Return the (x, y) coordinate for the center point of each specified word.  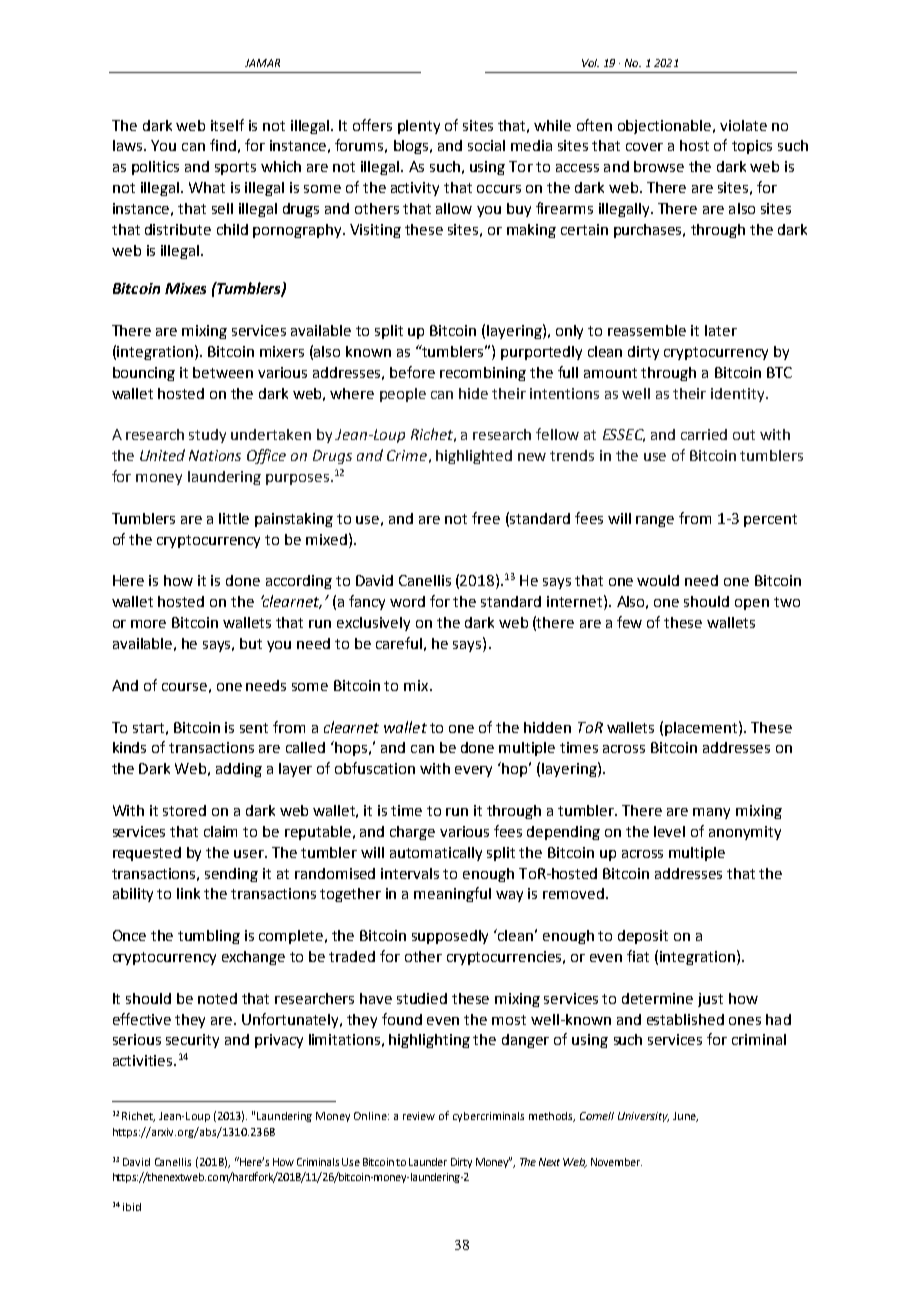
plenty (419, 127)
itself (227, 125)
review (419, 1116)
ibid (132, 1207)
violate (743, 125)
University (643, 1117)
